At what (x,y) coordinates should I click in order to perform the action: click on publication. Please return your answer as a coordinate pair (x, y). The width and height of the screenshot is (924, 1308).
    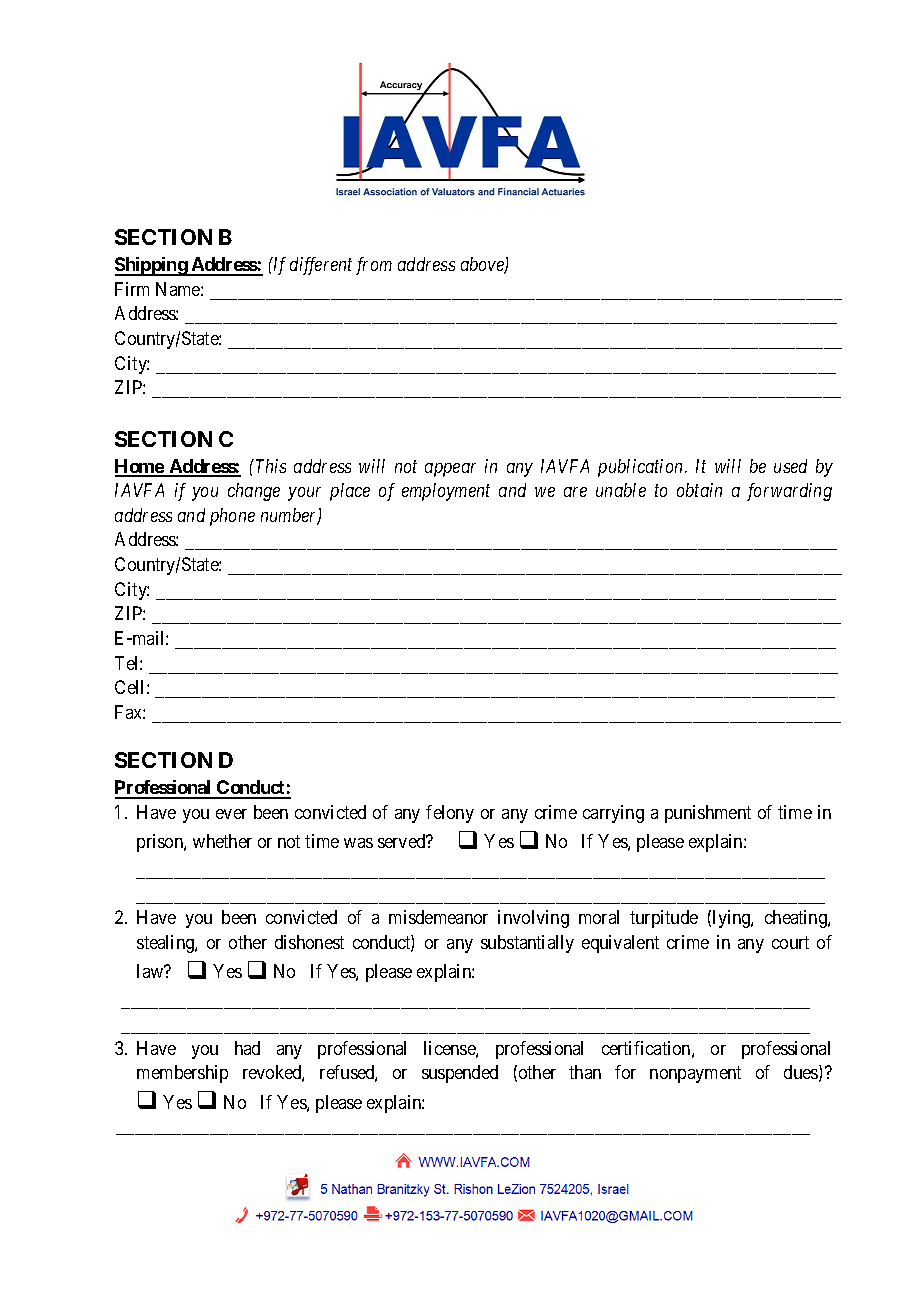
    Looking at the image, I should click on (642, 468).
